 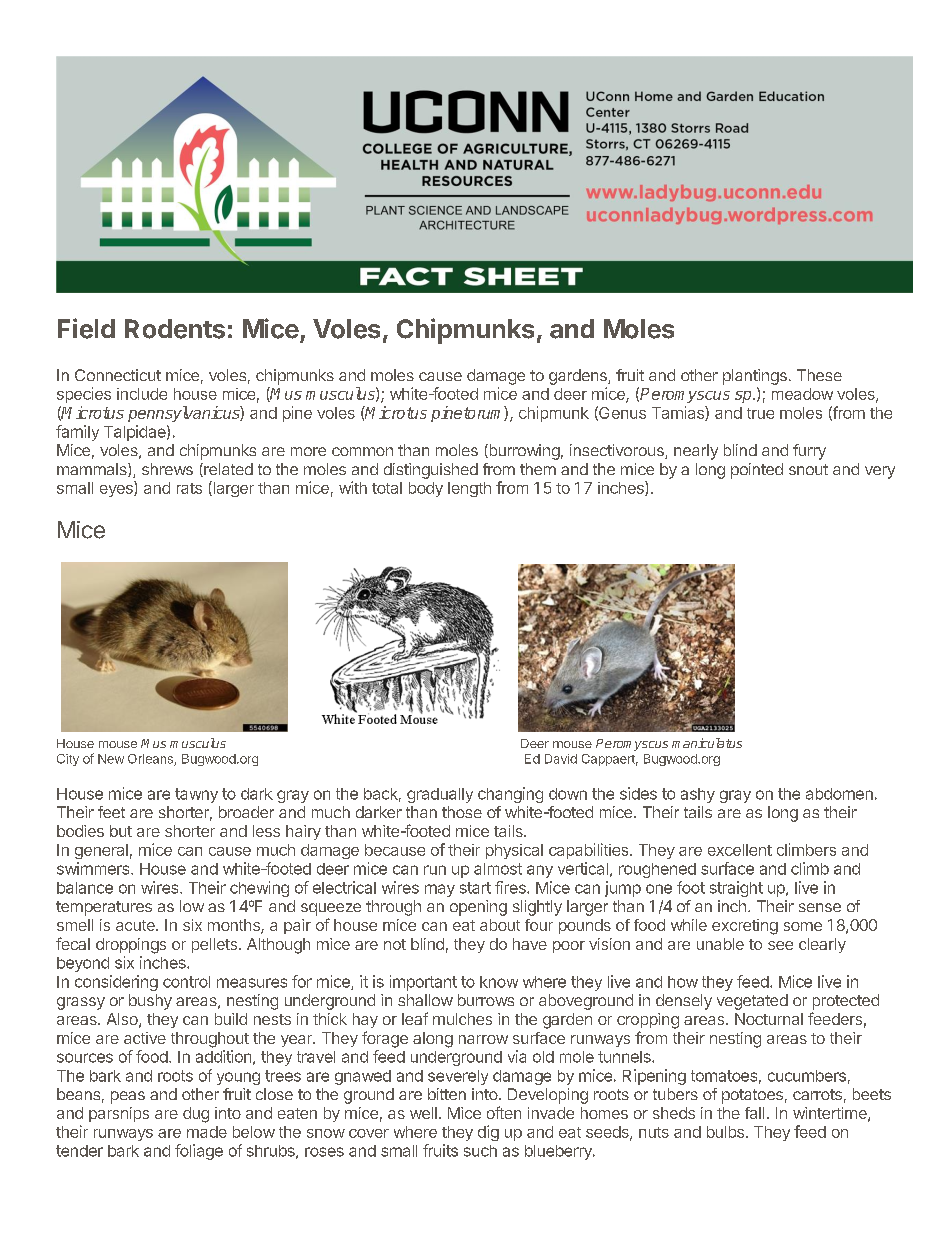 I want to click on dug, so click(x=196, y=1115).
